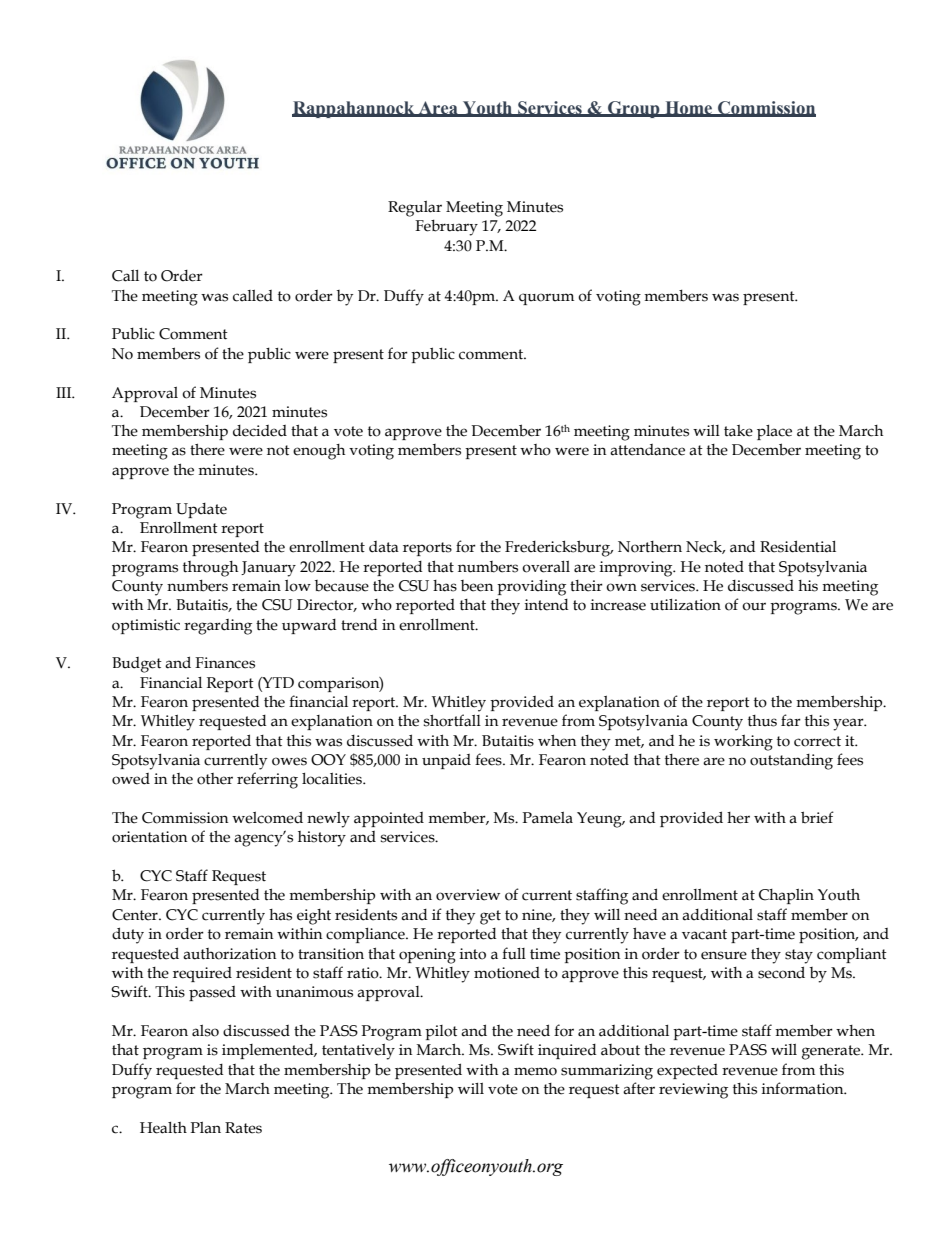 This screenshot has width=952, height=1233. Describe the element at coordinates (146, 626) in the screenshot. I see `optimistic` at that location.
